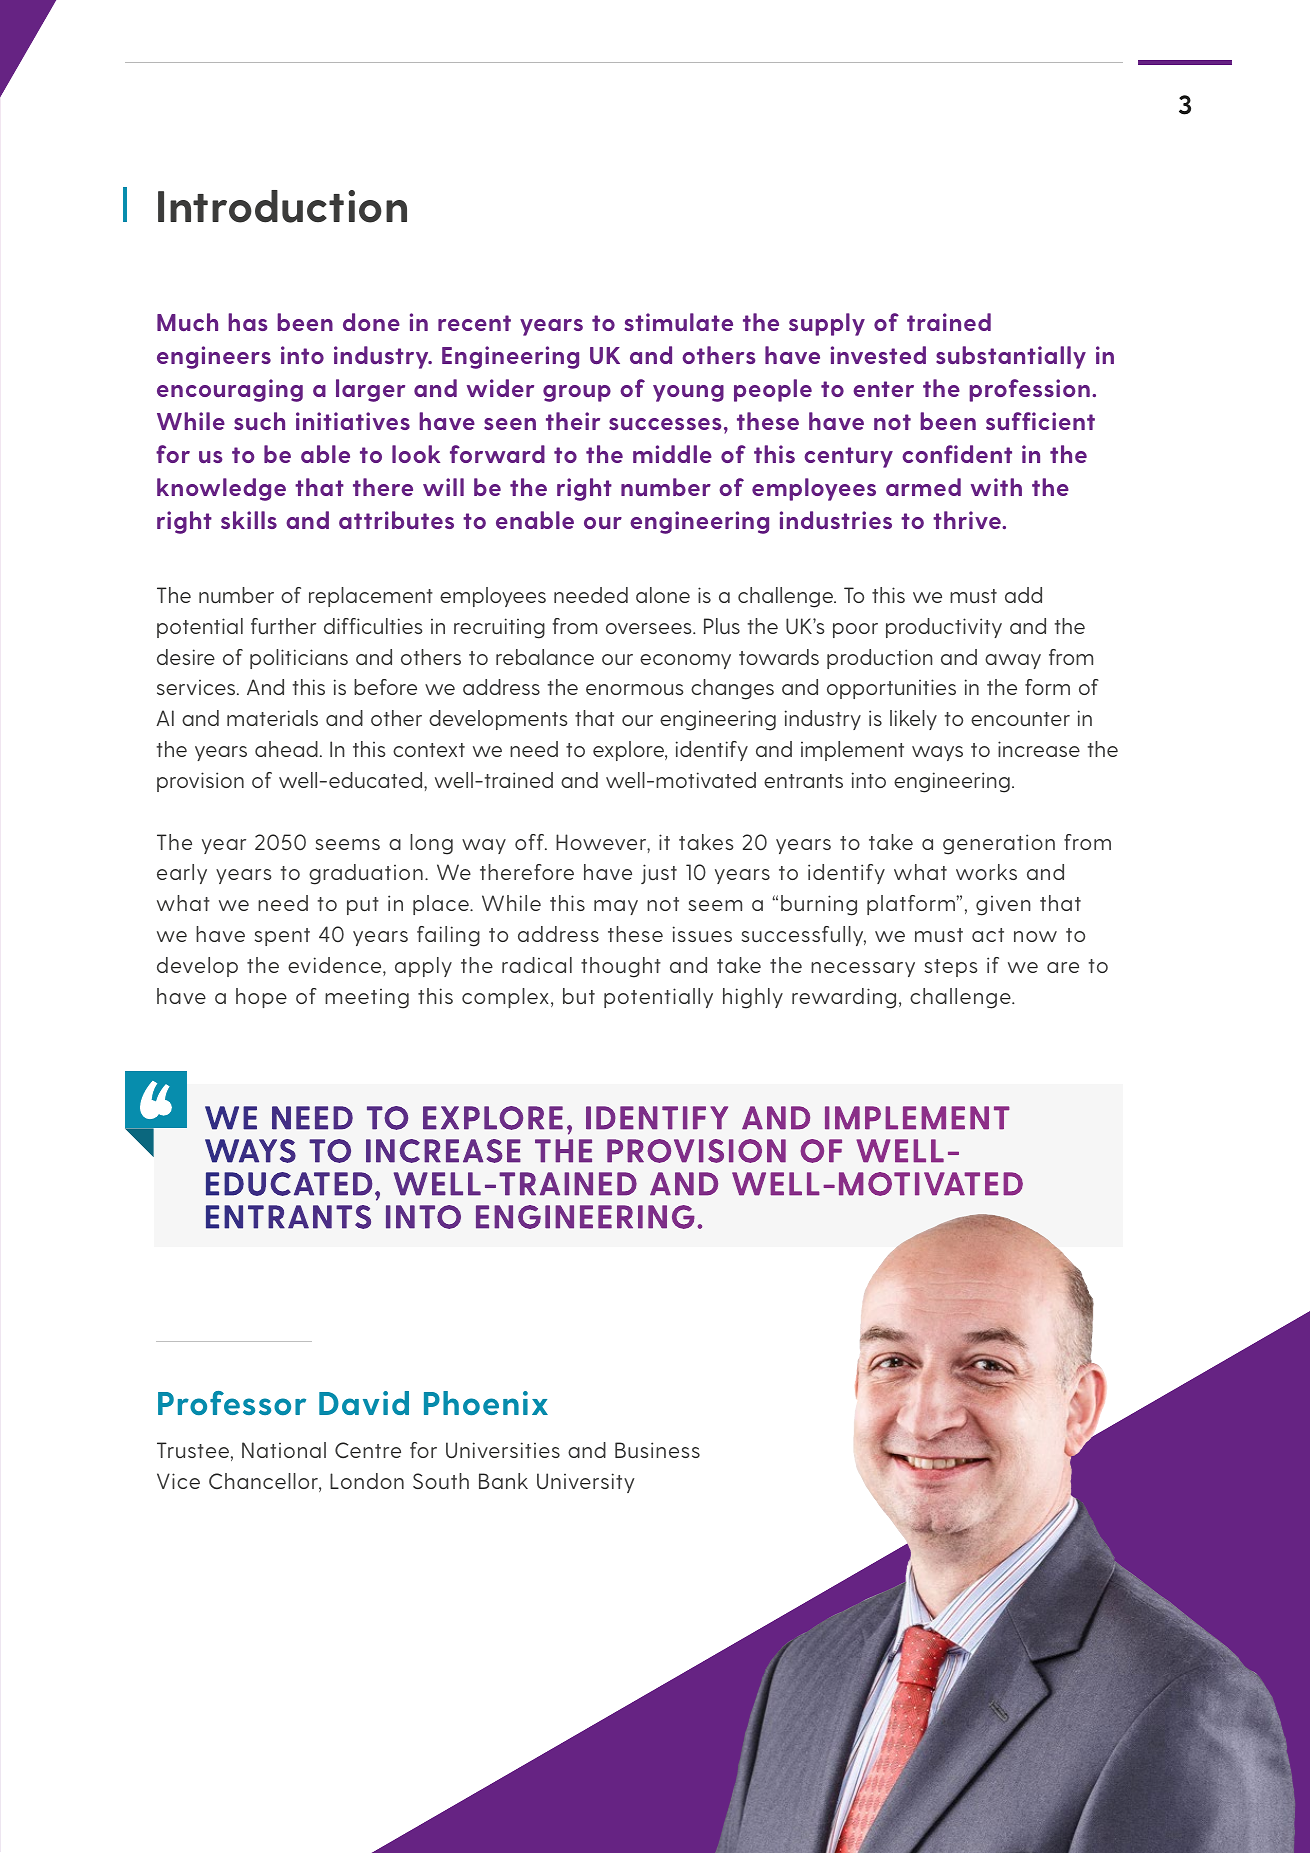  What do you see at coordinates (657, 1450) in the screenshot?
I see `Business` at bounding box center [657, 1450].
